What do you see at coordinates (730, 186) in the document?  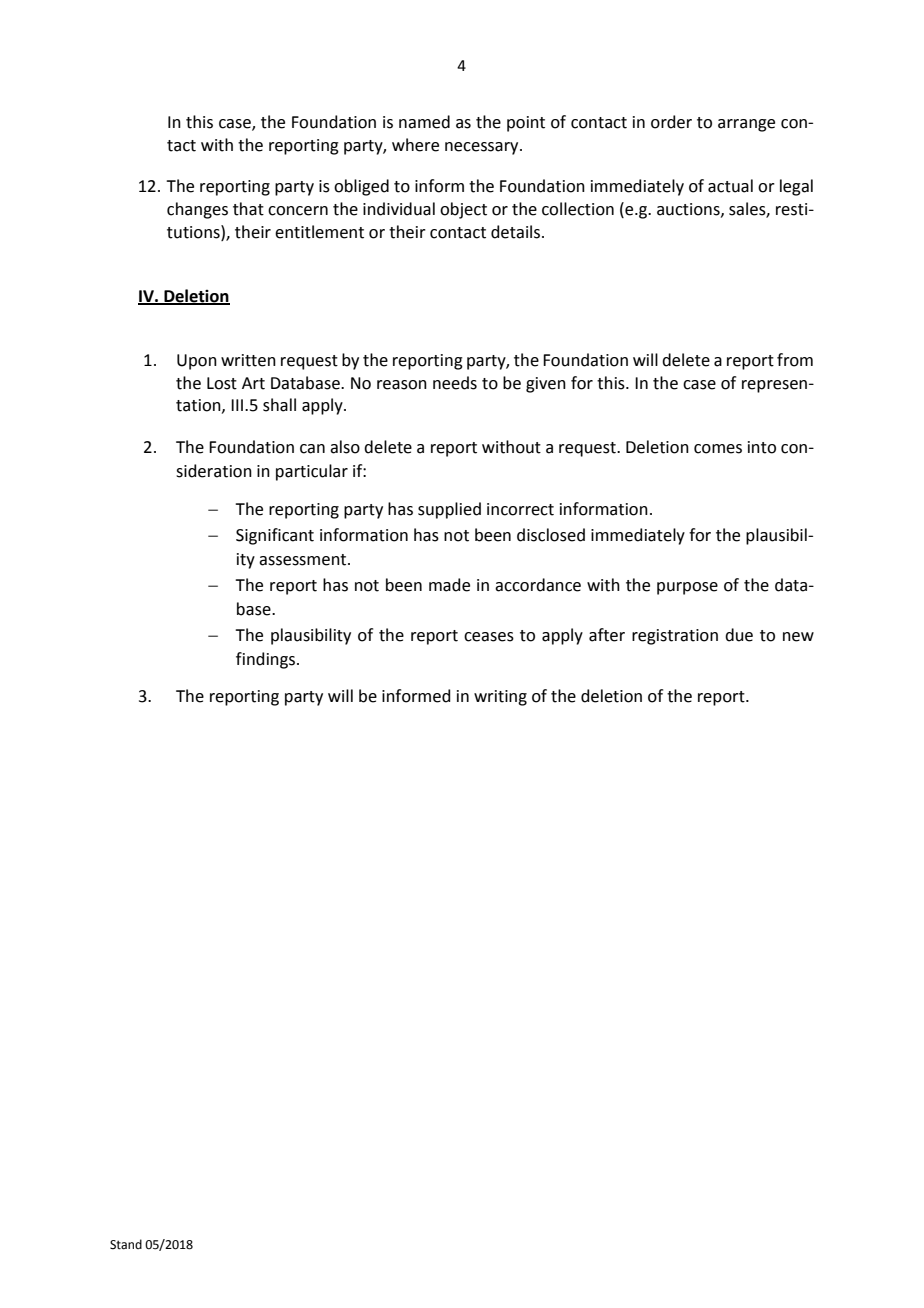 I see `actual` at bounding box center [730, 186].
